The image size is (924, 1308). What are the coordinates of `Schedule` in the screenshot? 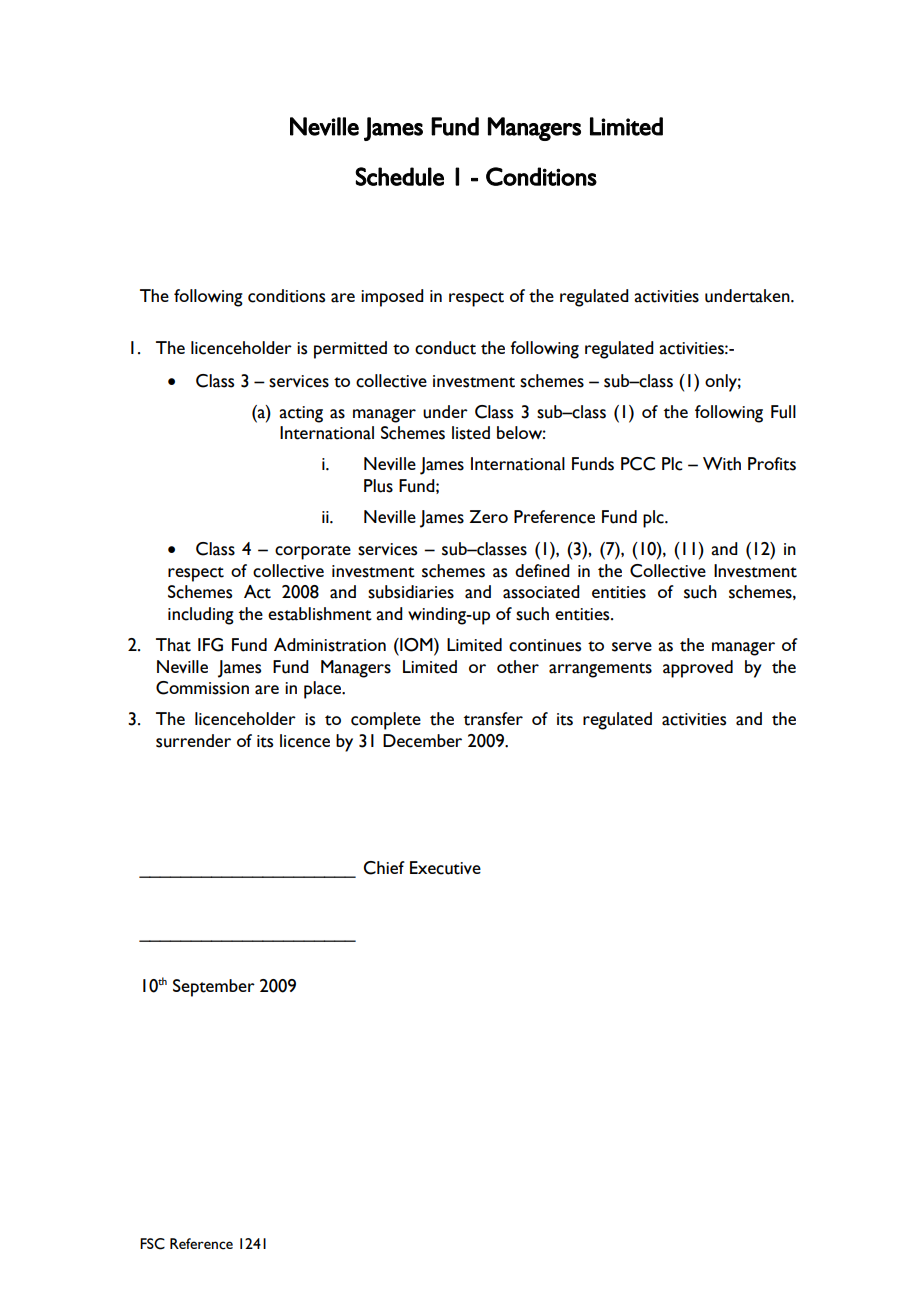 It's located at (399, 176).
